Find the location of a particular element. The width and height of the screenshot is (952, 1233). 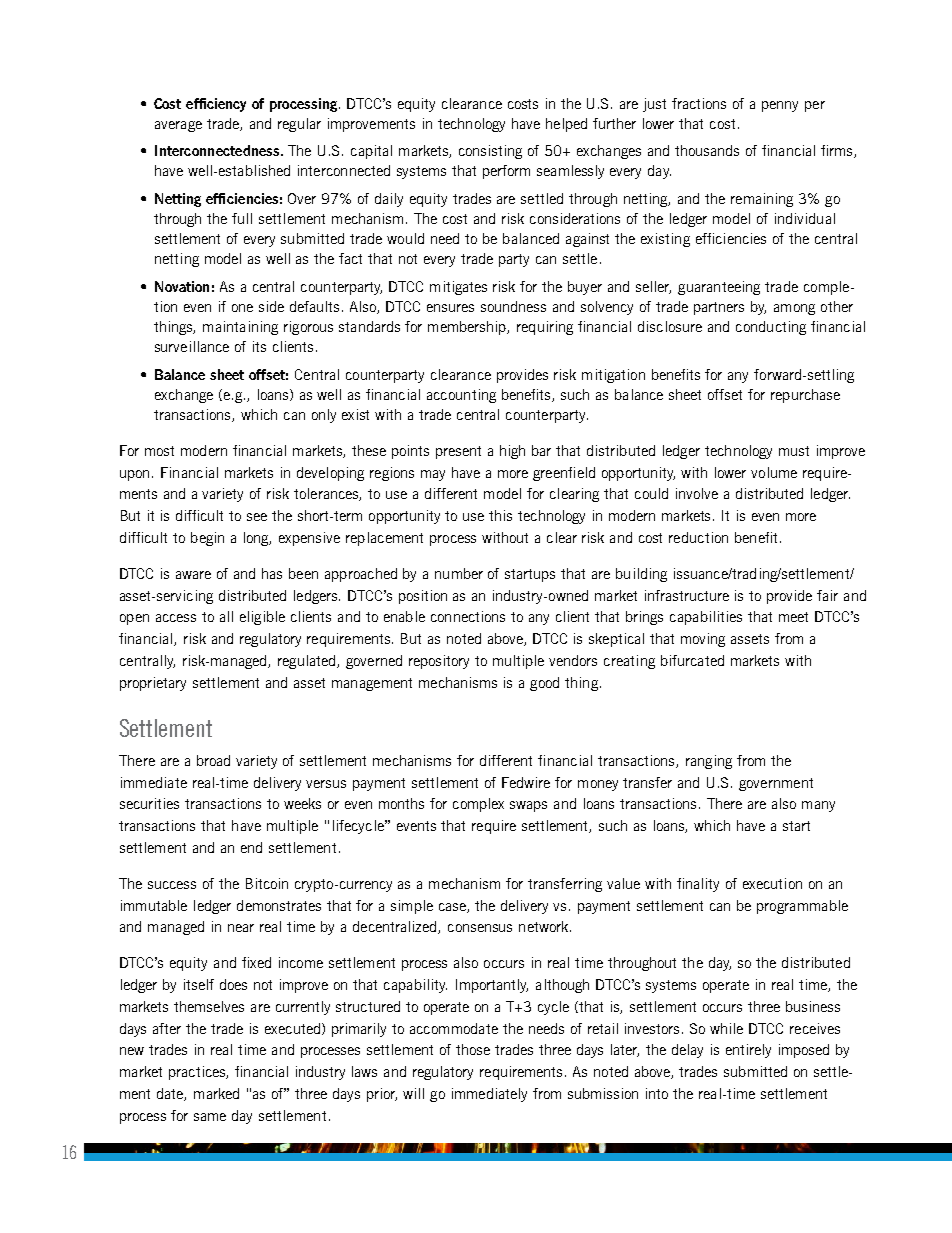

accounting is located at coordinates (461, 396).
